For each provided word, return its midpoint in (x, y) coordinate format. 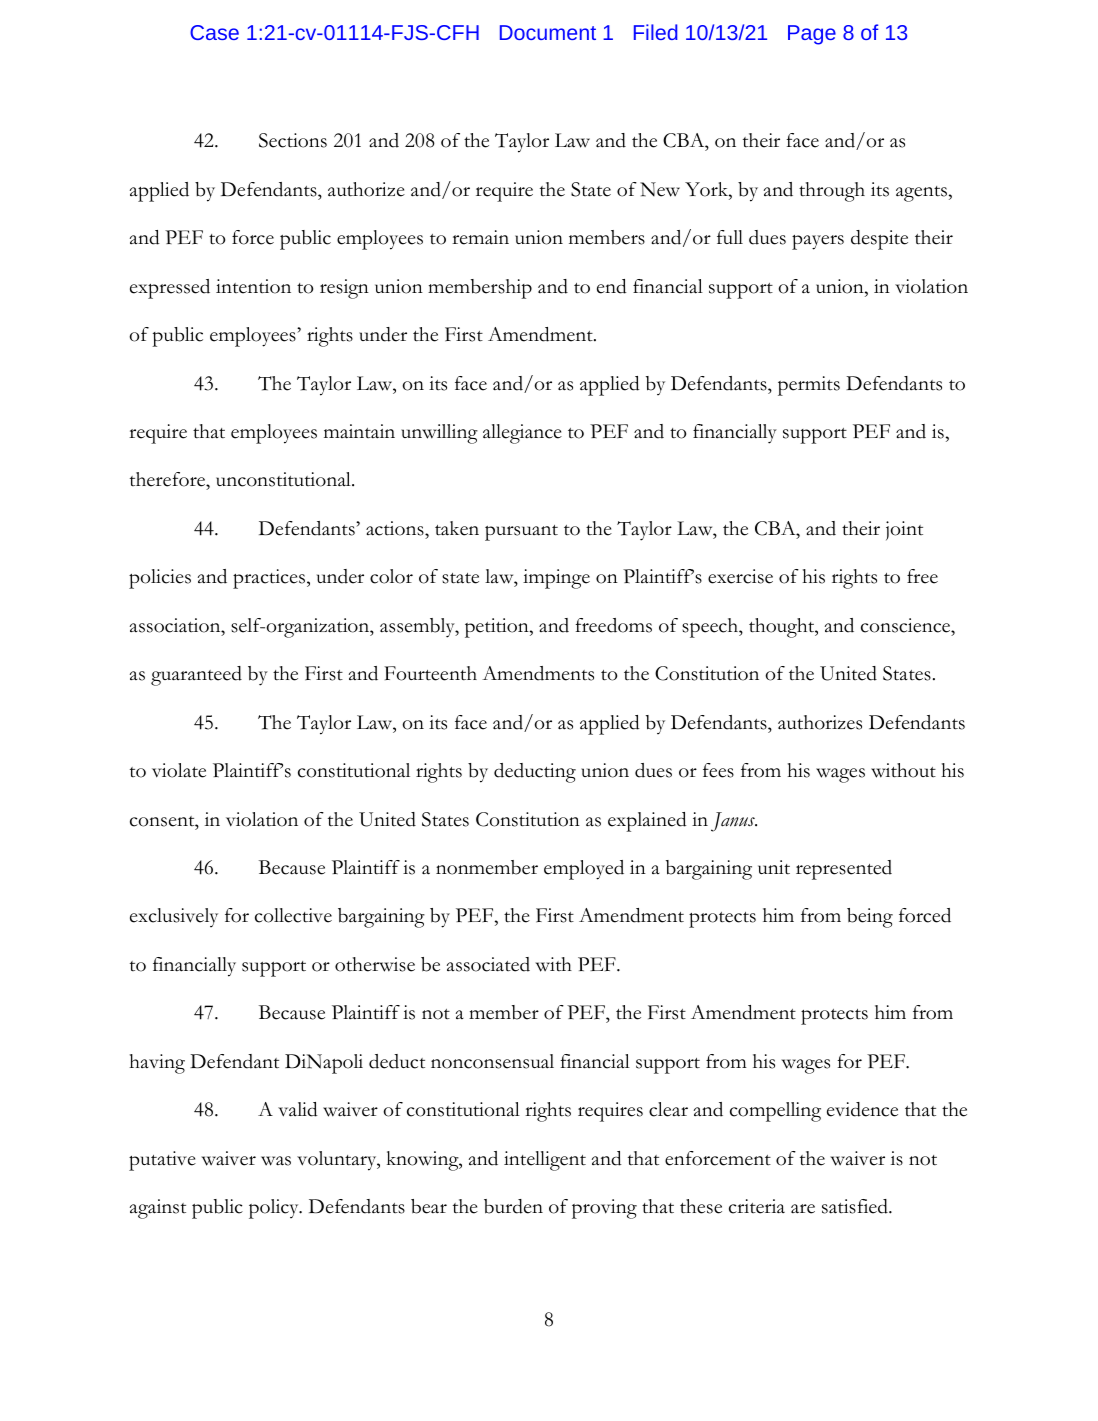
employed (584, 870)
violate (179, 770)
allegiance (522, 434)
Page (812, 35)
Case (214, 32)
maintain (359, 431)
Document (548, 32)
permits (809, 386)
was (276, 1161)
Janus (734, 822)
